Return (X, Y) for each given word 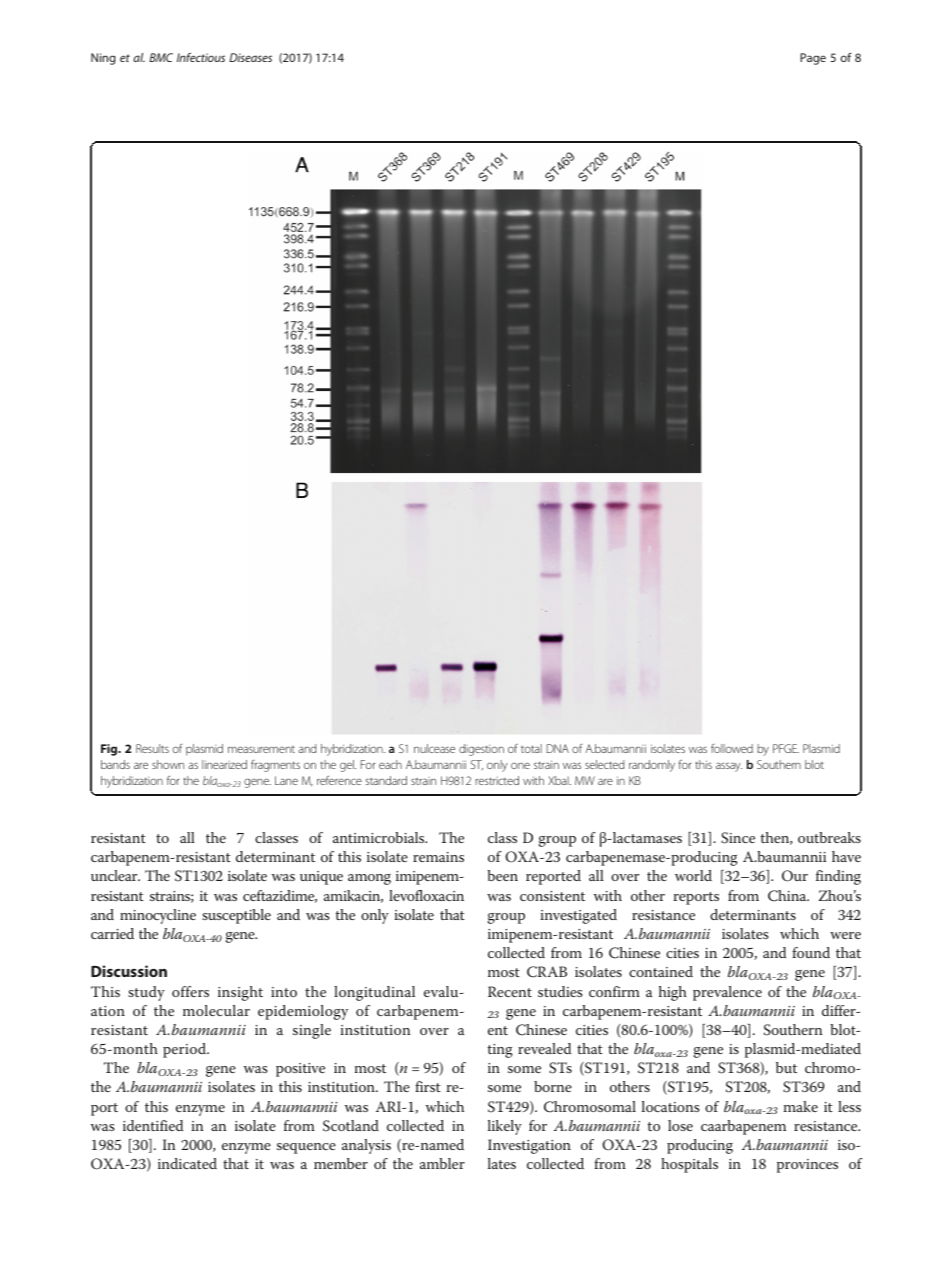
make (801, 1106)
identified (153, 1125)
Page (813, 59)
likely (505, 1127)
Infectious (201, 57)
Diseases (250, 57)
